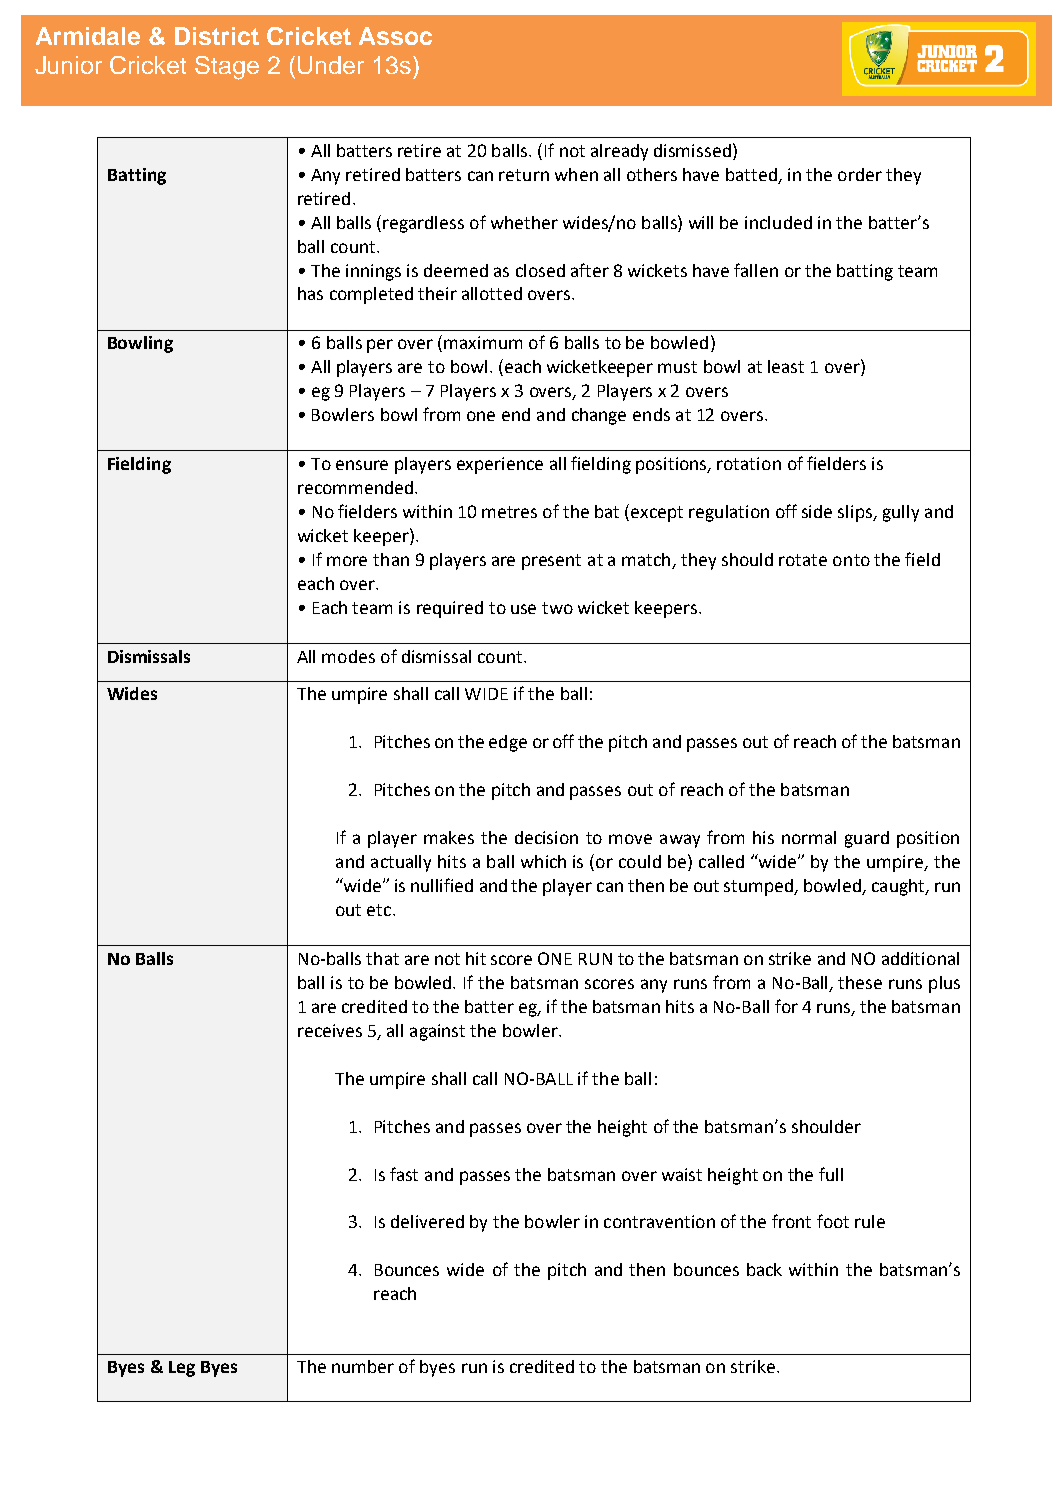 This page has width=1062, height=1503. I want to click on Assoc, so click(395, 36).
